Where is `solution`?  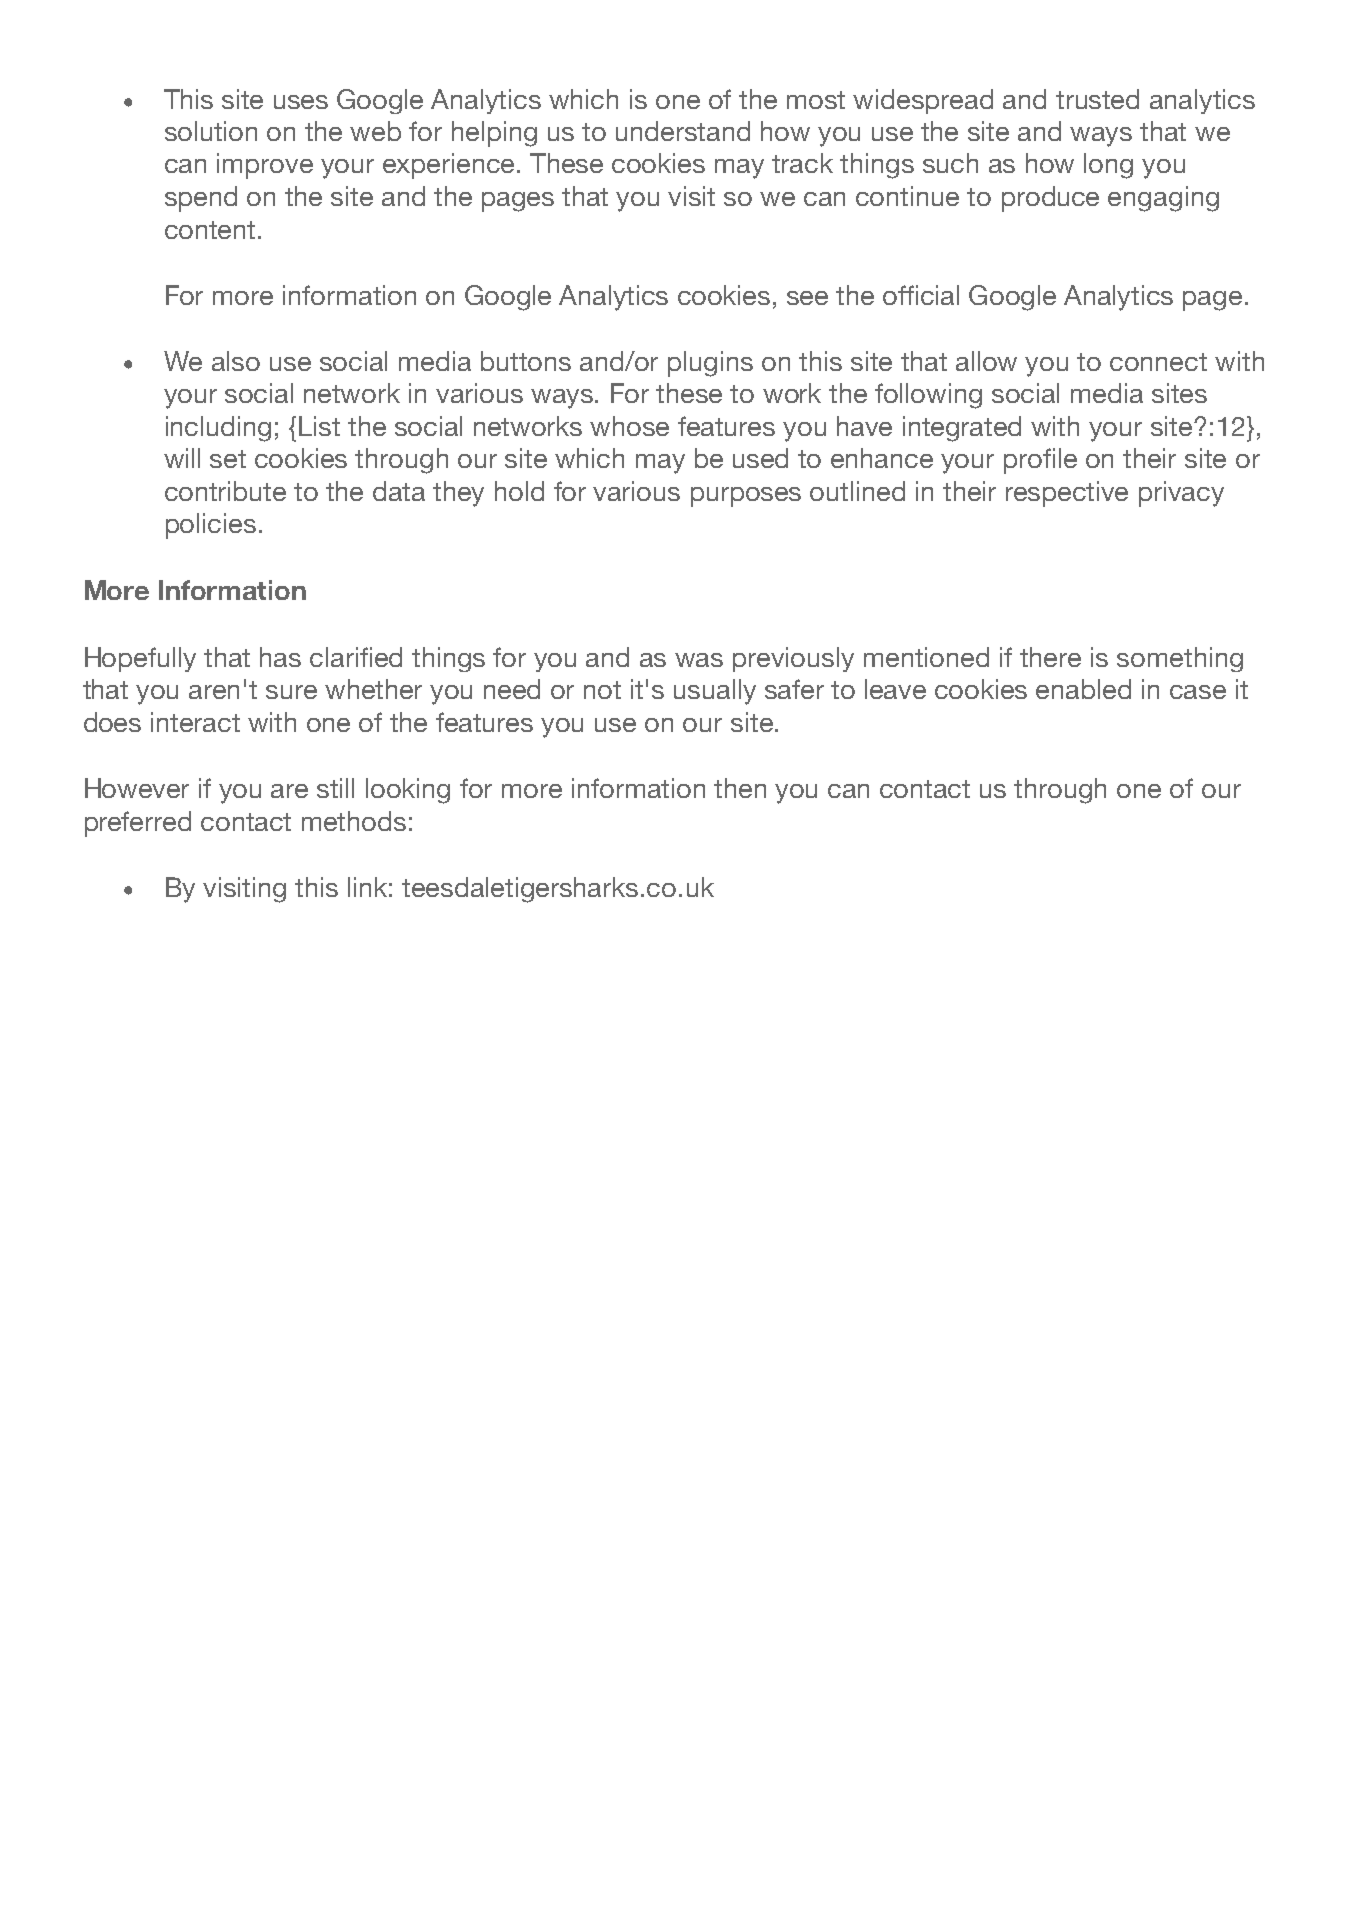
solution is located at coordinates (211, 131).
